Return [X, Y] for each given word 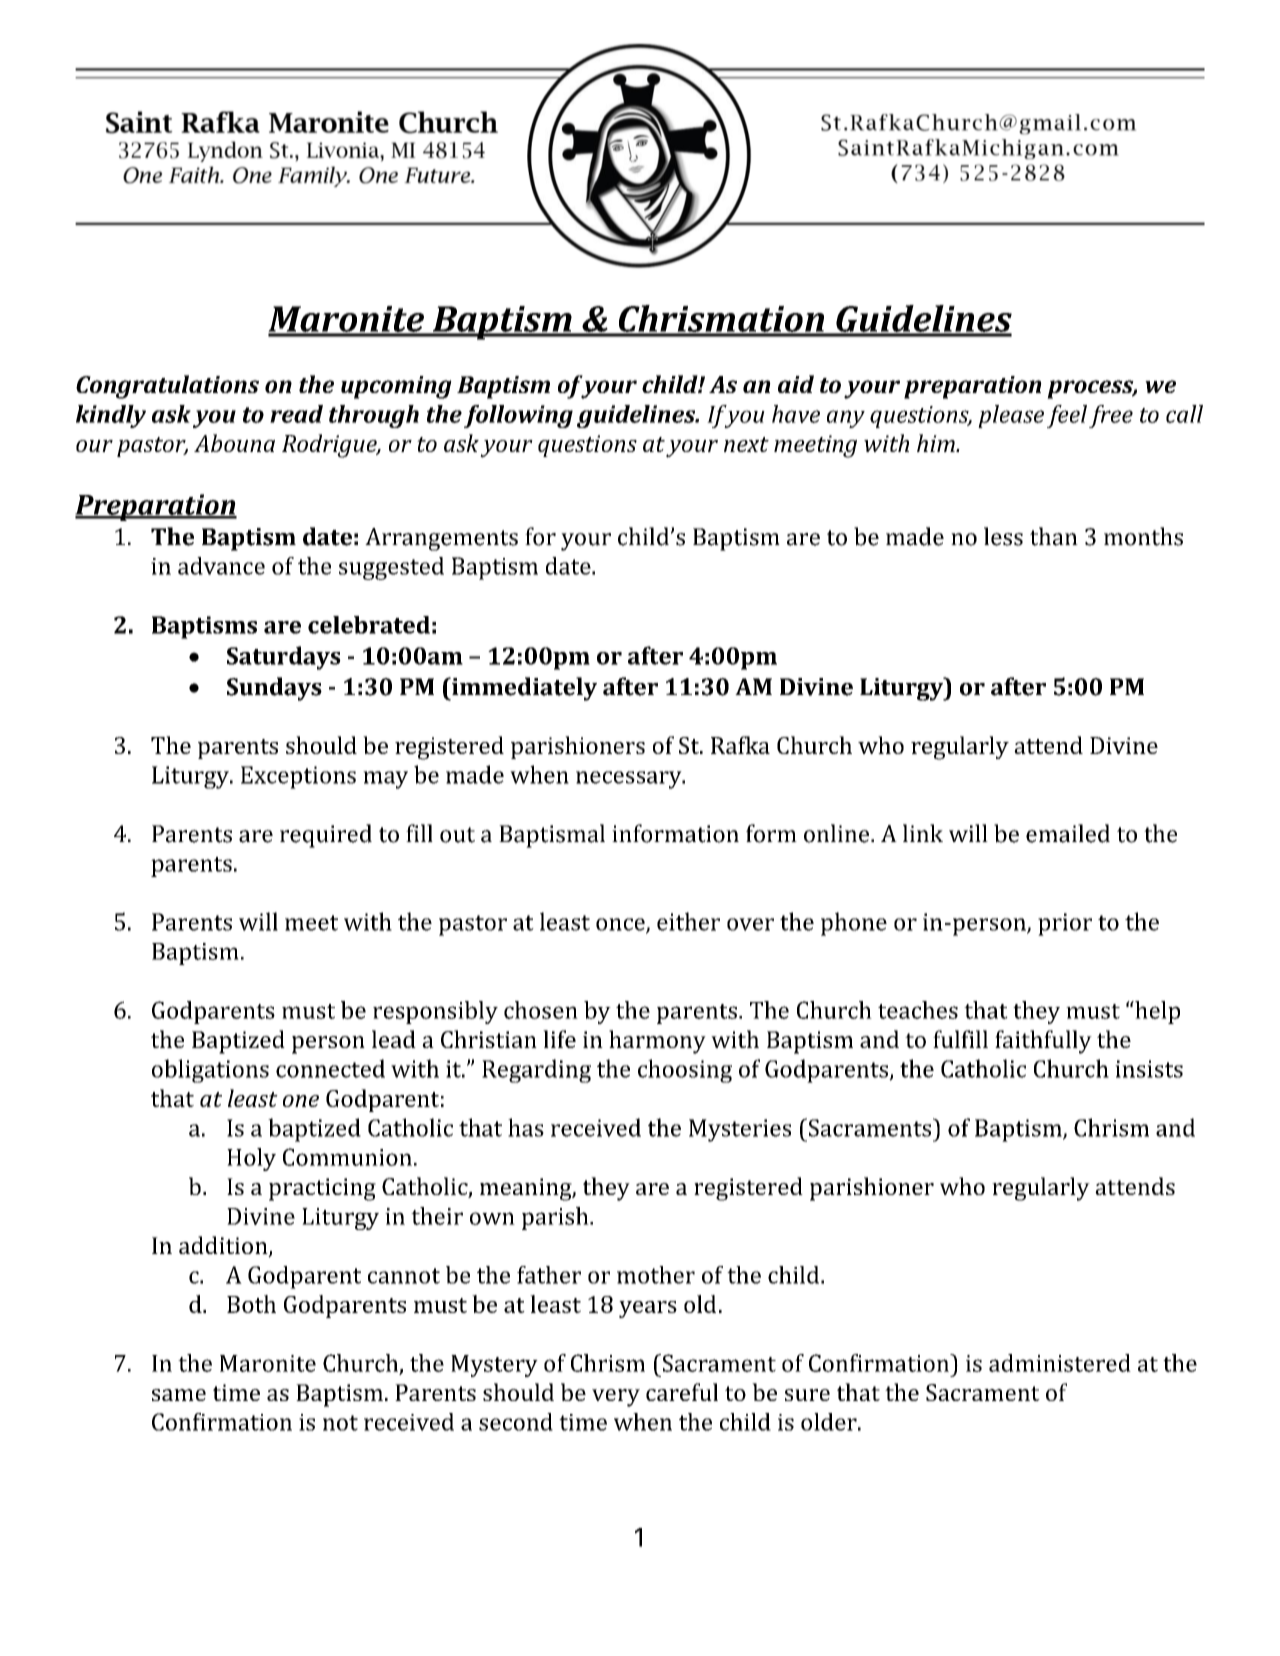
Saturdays [284, 658]
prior [1065, 924]
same [179, 1395]
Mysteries [740, 1130]
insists [1149, 1069]
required [326, 836]
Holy [251, 1159]
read [296, 414]
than [1054, 536]
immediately [523, 689]
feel [1067, 416]
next [746, 444]
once [621, 925]
